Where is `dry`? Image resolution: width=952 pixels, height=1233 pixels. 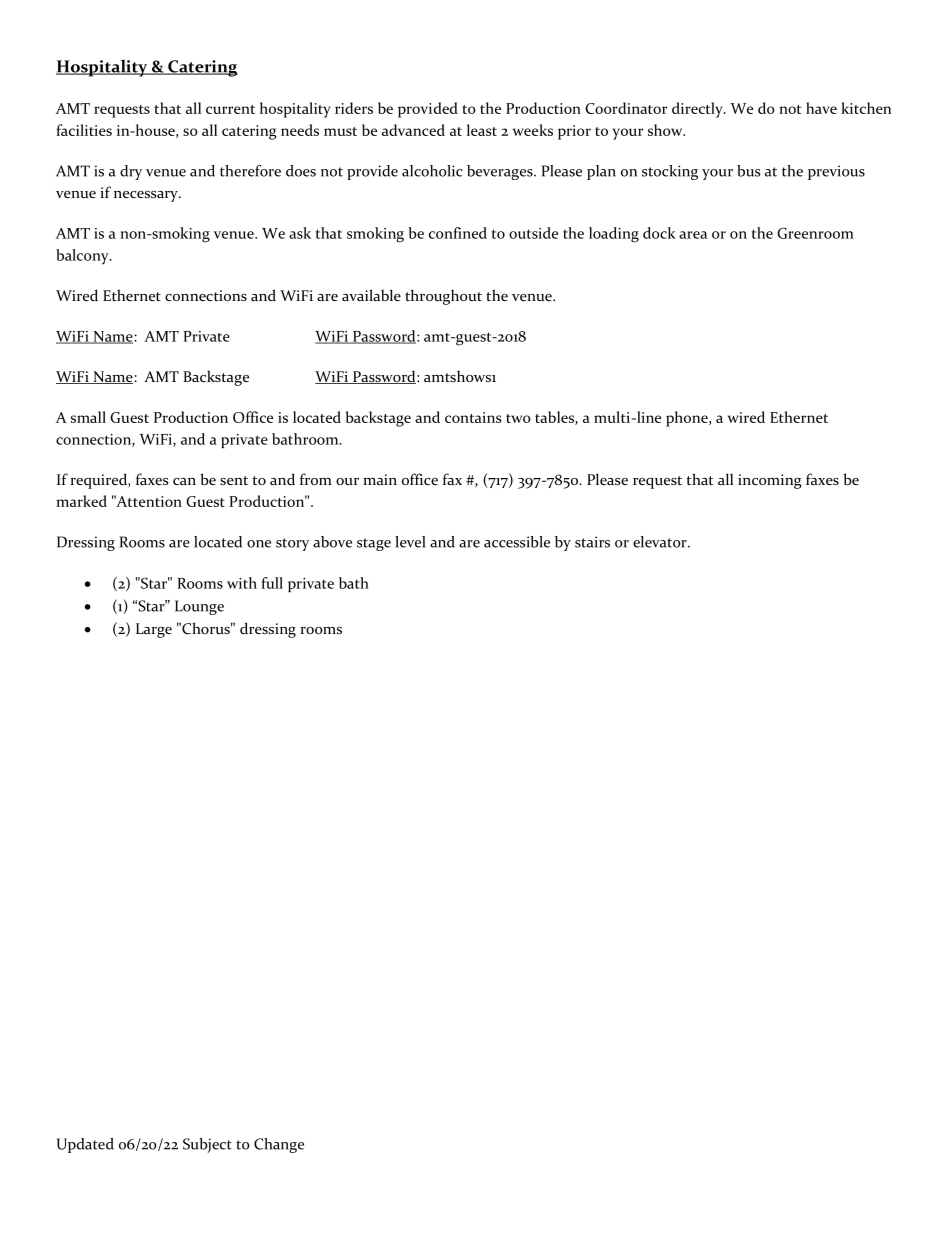 dry is located at coordinates (131, 172).
